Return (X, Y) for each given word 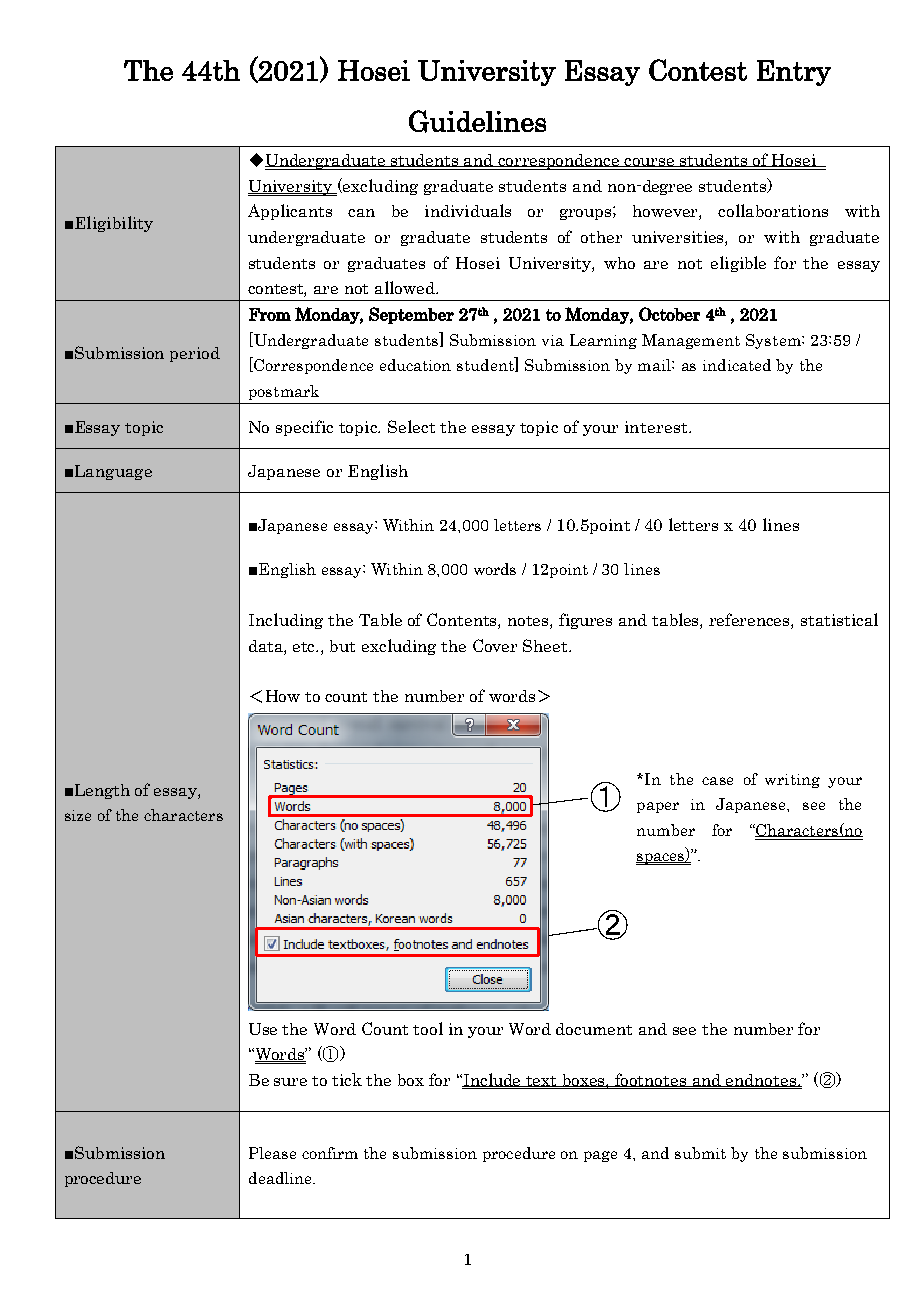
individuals (468, 210)
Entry (794, 73)
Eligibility (114, 224)
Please (272, 1153)
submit (700, 1153)
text (542, 1082)
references (750, 621)
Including (286, 621)
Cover (495, 645)
